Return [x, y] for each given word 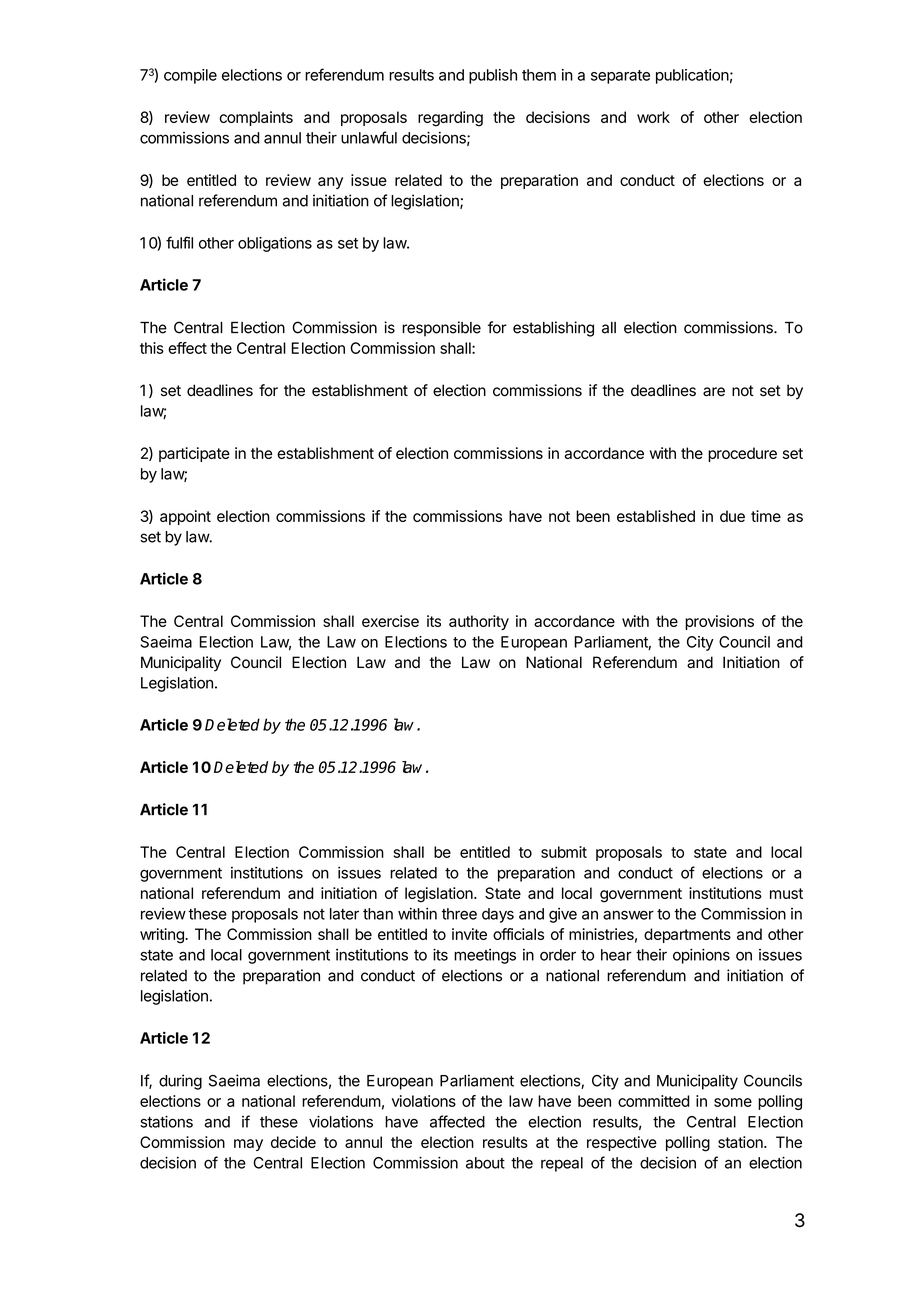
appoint [185, 517]
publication [692, 76]
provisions [719, 622]
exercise [390, 621]
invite [469, 934]
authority [479, 622]
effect [187, 348]
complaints [256, 118]
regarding [450, 119]
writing [163, 936]
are [714, 392]
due [732, 516]
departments [687, 935]
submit [564, 852]
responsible [441, 329]
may [248, 1145]
